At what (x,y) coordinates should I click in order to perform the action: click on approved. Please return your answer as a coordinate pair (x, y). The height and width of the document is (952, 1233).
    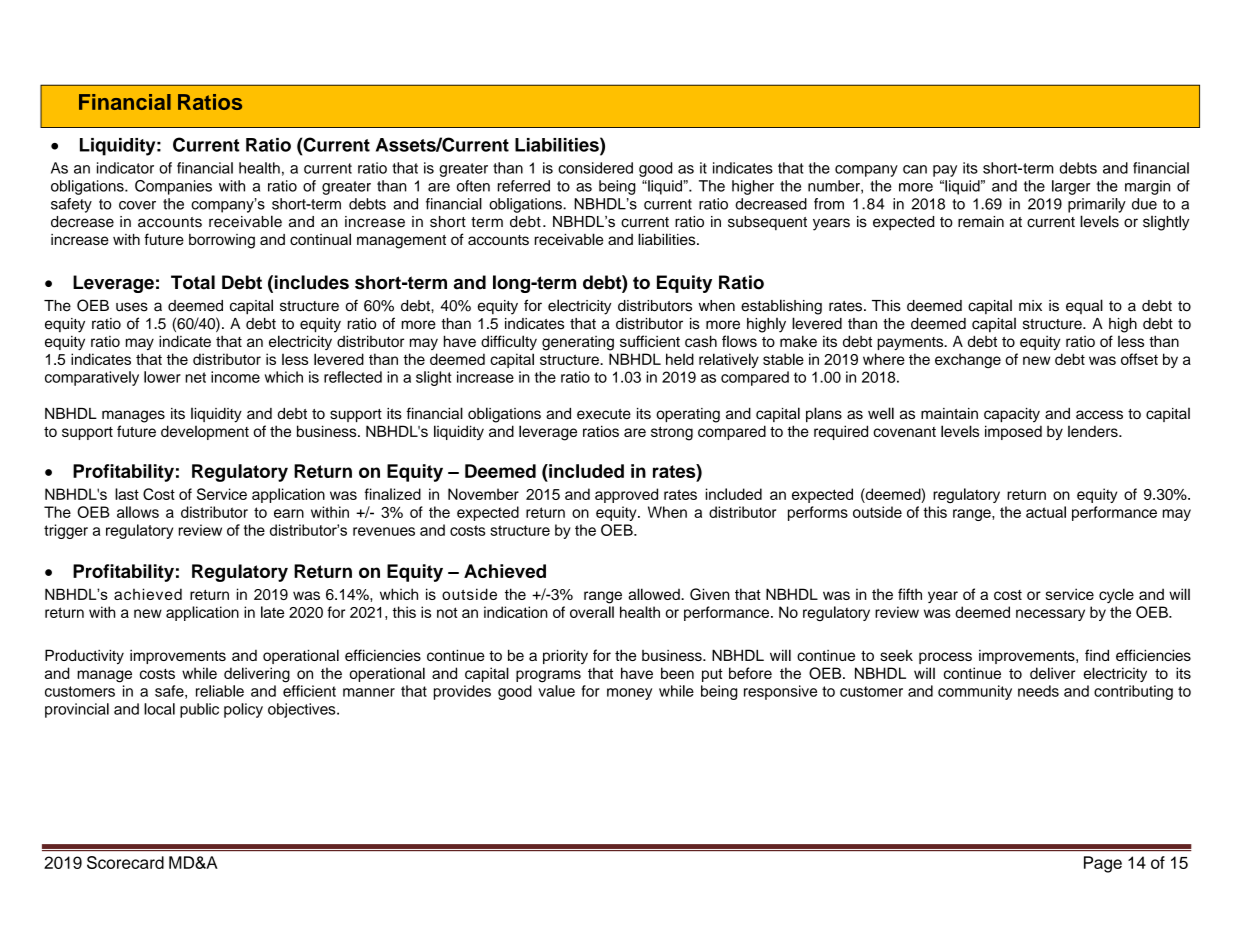
    Looking at the image, I should click on (626, 495).
